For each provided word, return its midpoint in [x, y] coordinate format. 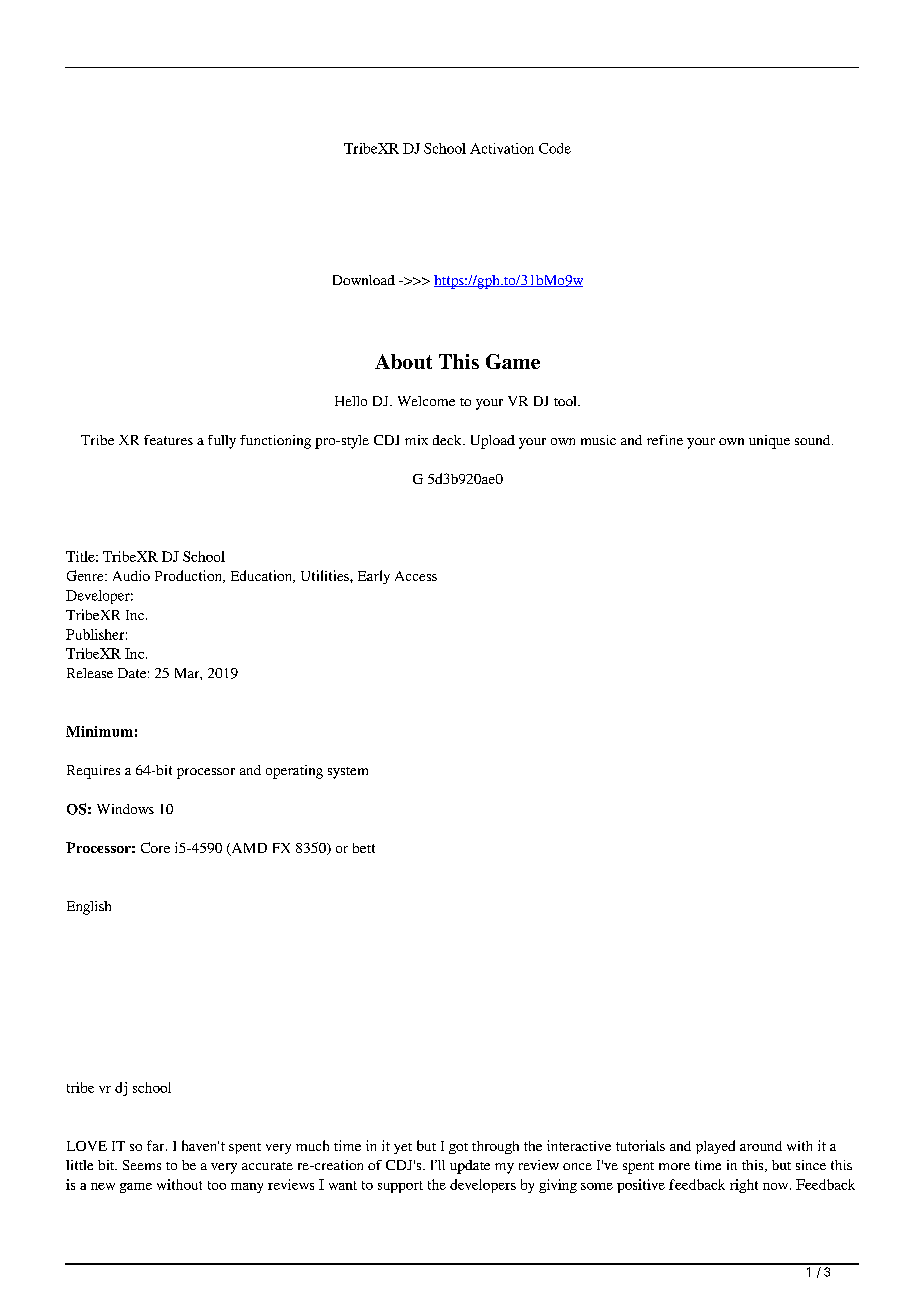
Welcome [426, 401]
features [168, 440]
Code [555, 148]
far [157, 1145]
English [89, 908]
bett [364, 848]
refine [665, 440]
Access [416, 576]
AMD [248, 849]
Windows [125, 809]
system [348, 773]
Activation [502, 148]
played [715, 1147]
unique [769, 442]
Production [189, 576]
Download [364, 280]
